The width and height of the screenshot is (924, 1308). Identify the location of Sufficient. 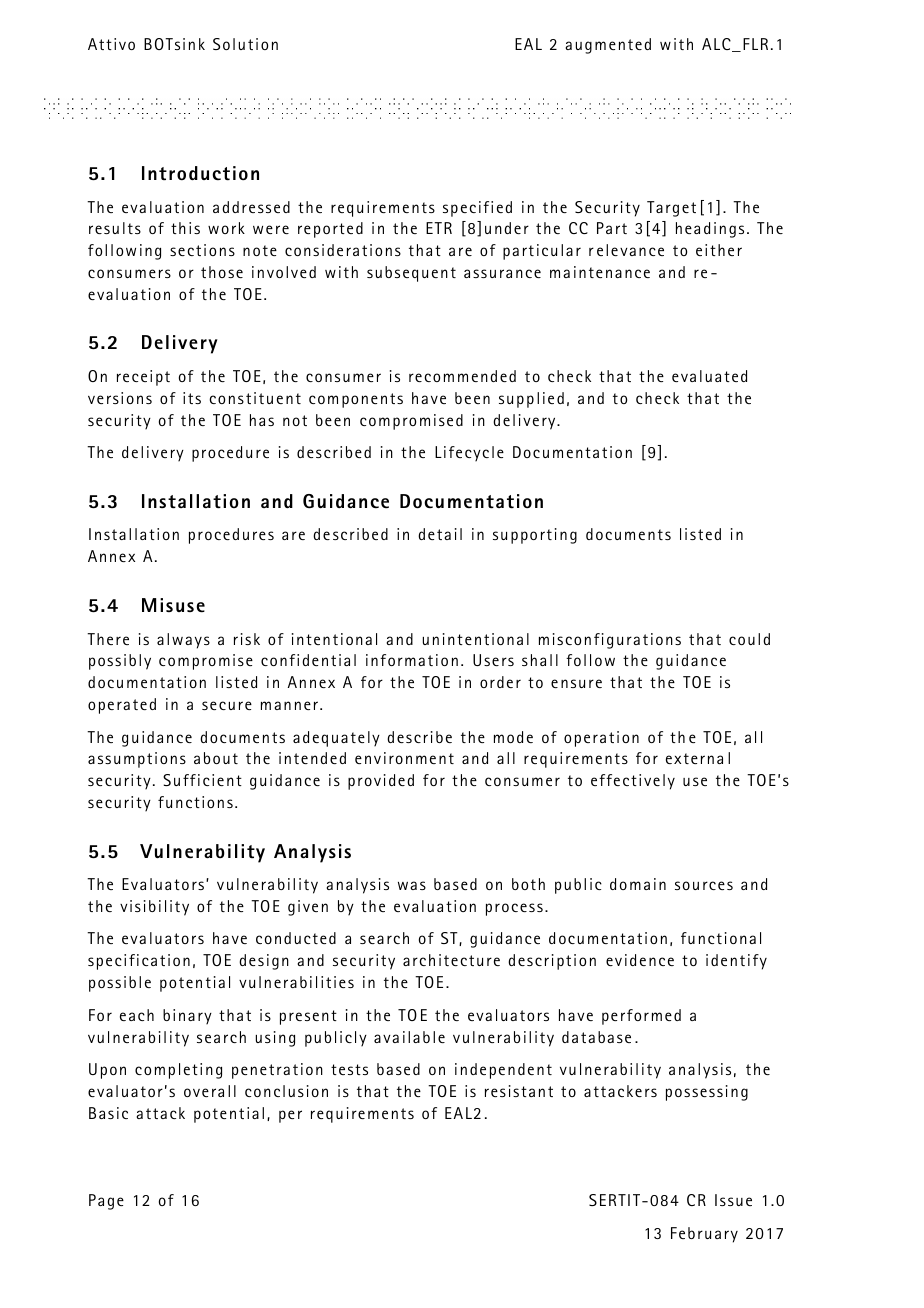
(202, 780).
